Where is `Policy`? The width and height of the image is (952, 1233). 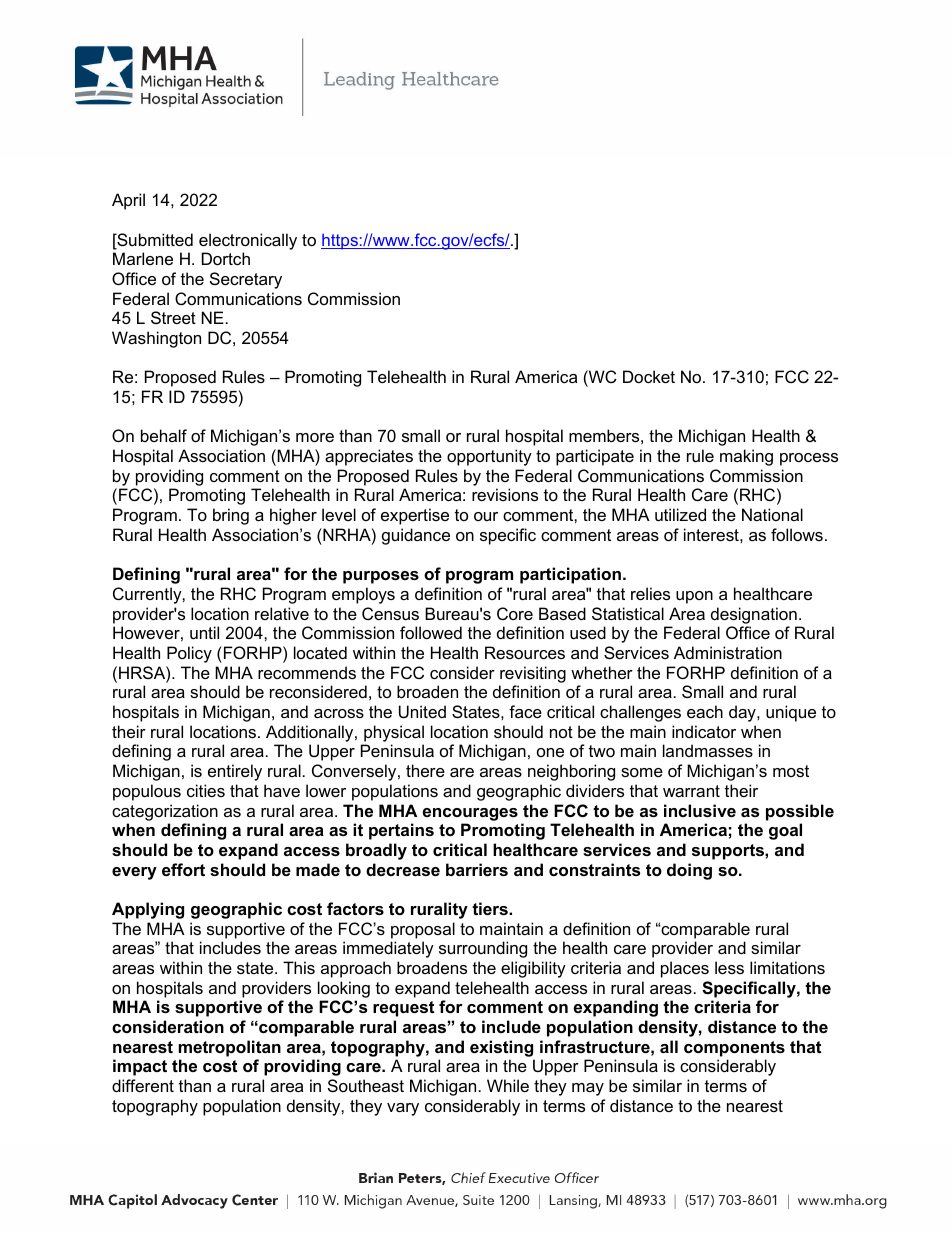
Policy is located at coordinates (189, 654).
